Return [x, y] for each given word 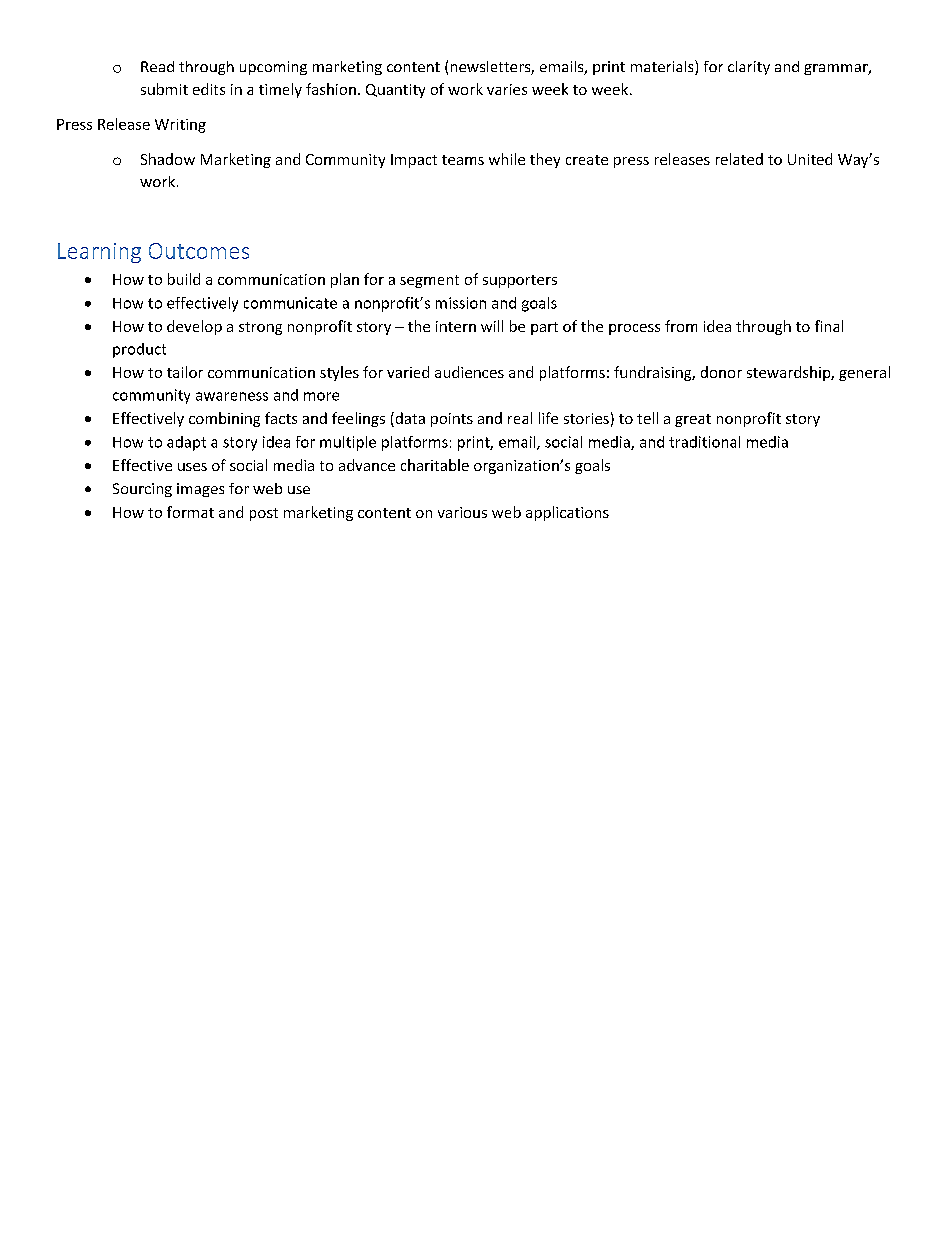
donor [721, 372]
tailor [185, 372]
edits [209, 89]
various [462, 512]
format [190, 512]
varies [507, 89]
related [739, 159]
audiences [469, 372]
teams [463, 160]
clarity [749, 68]
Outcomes [199, 251]
